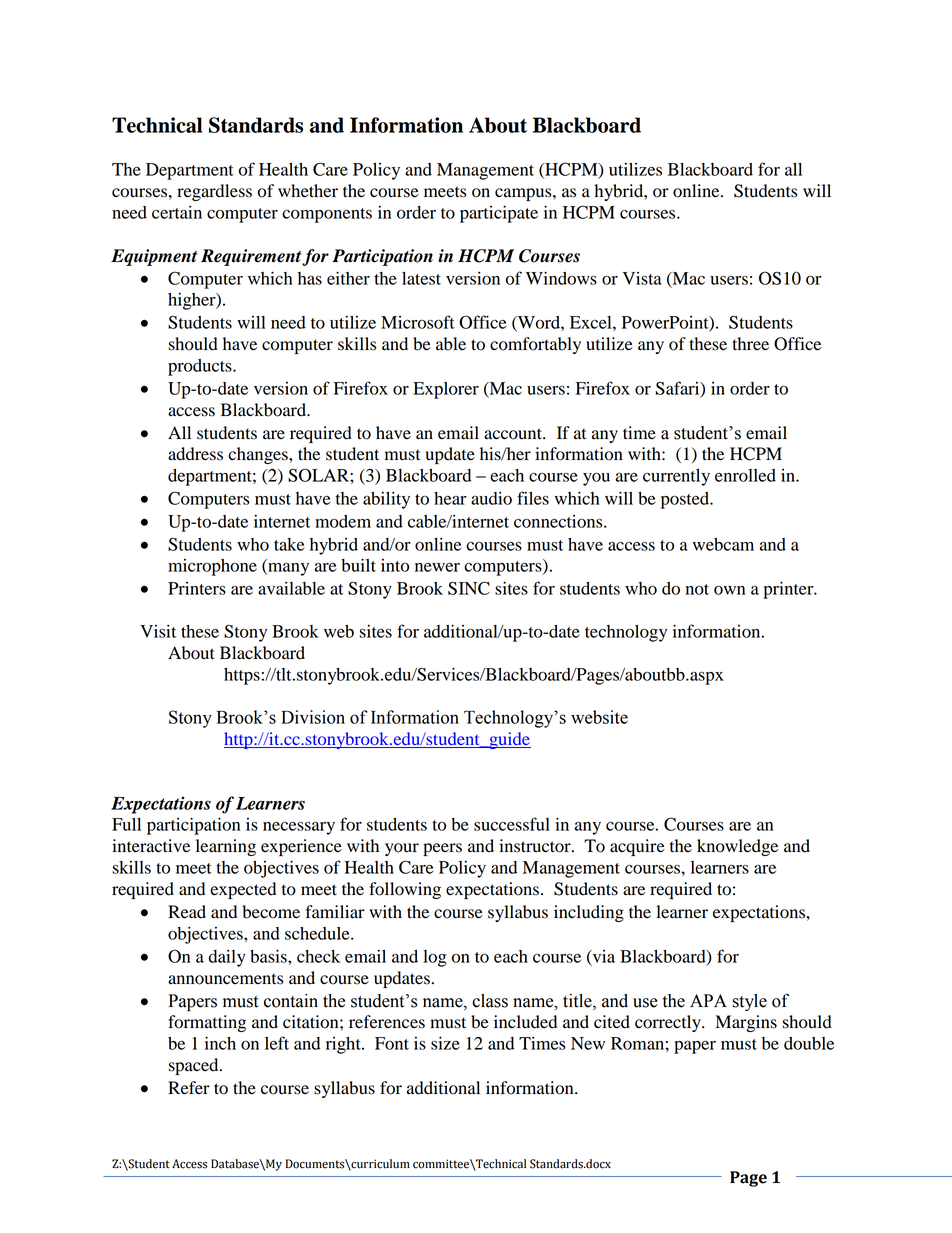  I want to click on account, so click(514, 434).
